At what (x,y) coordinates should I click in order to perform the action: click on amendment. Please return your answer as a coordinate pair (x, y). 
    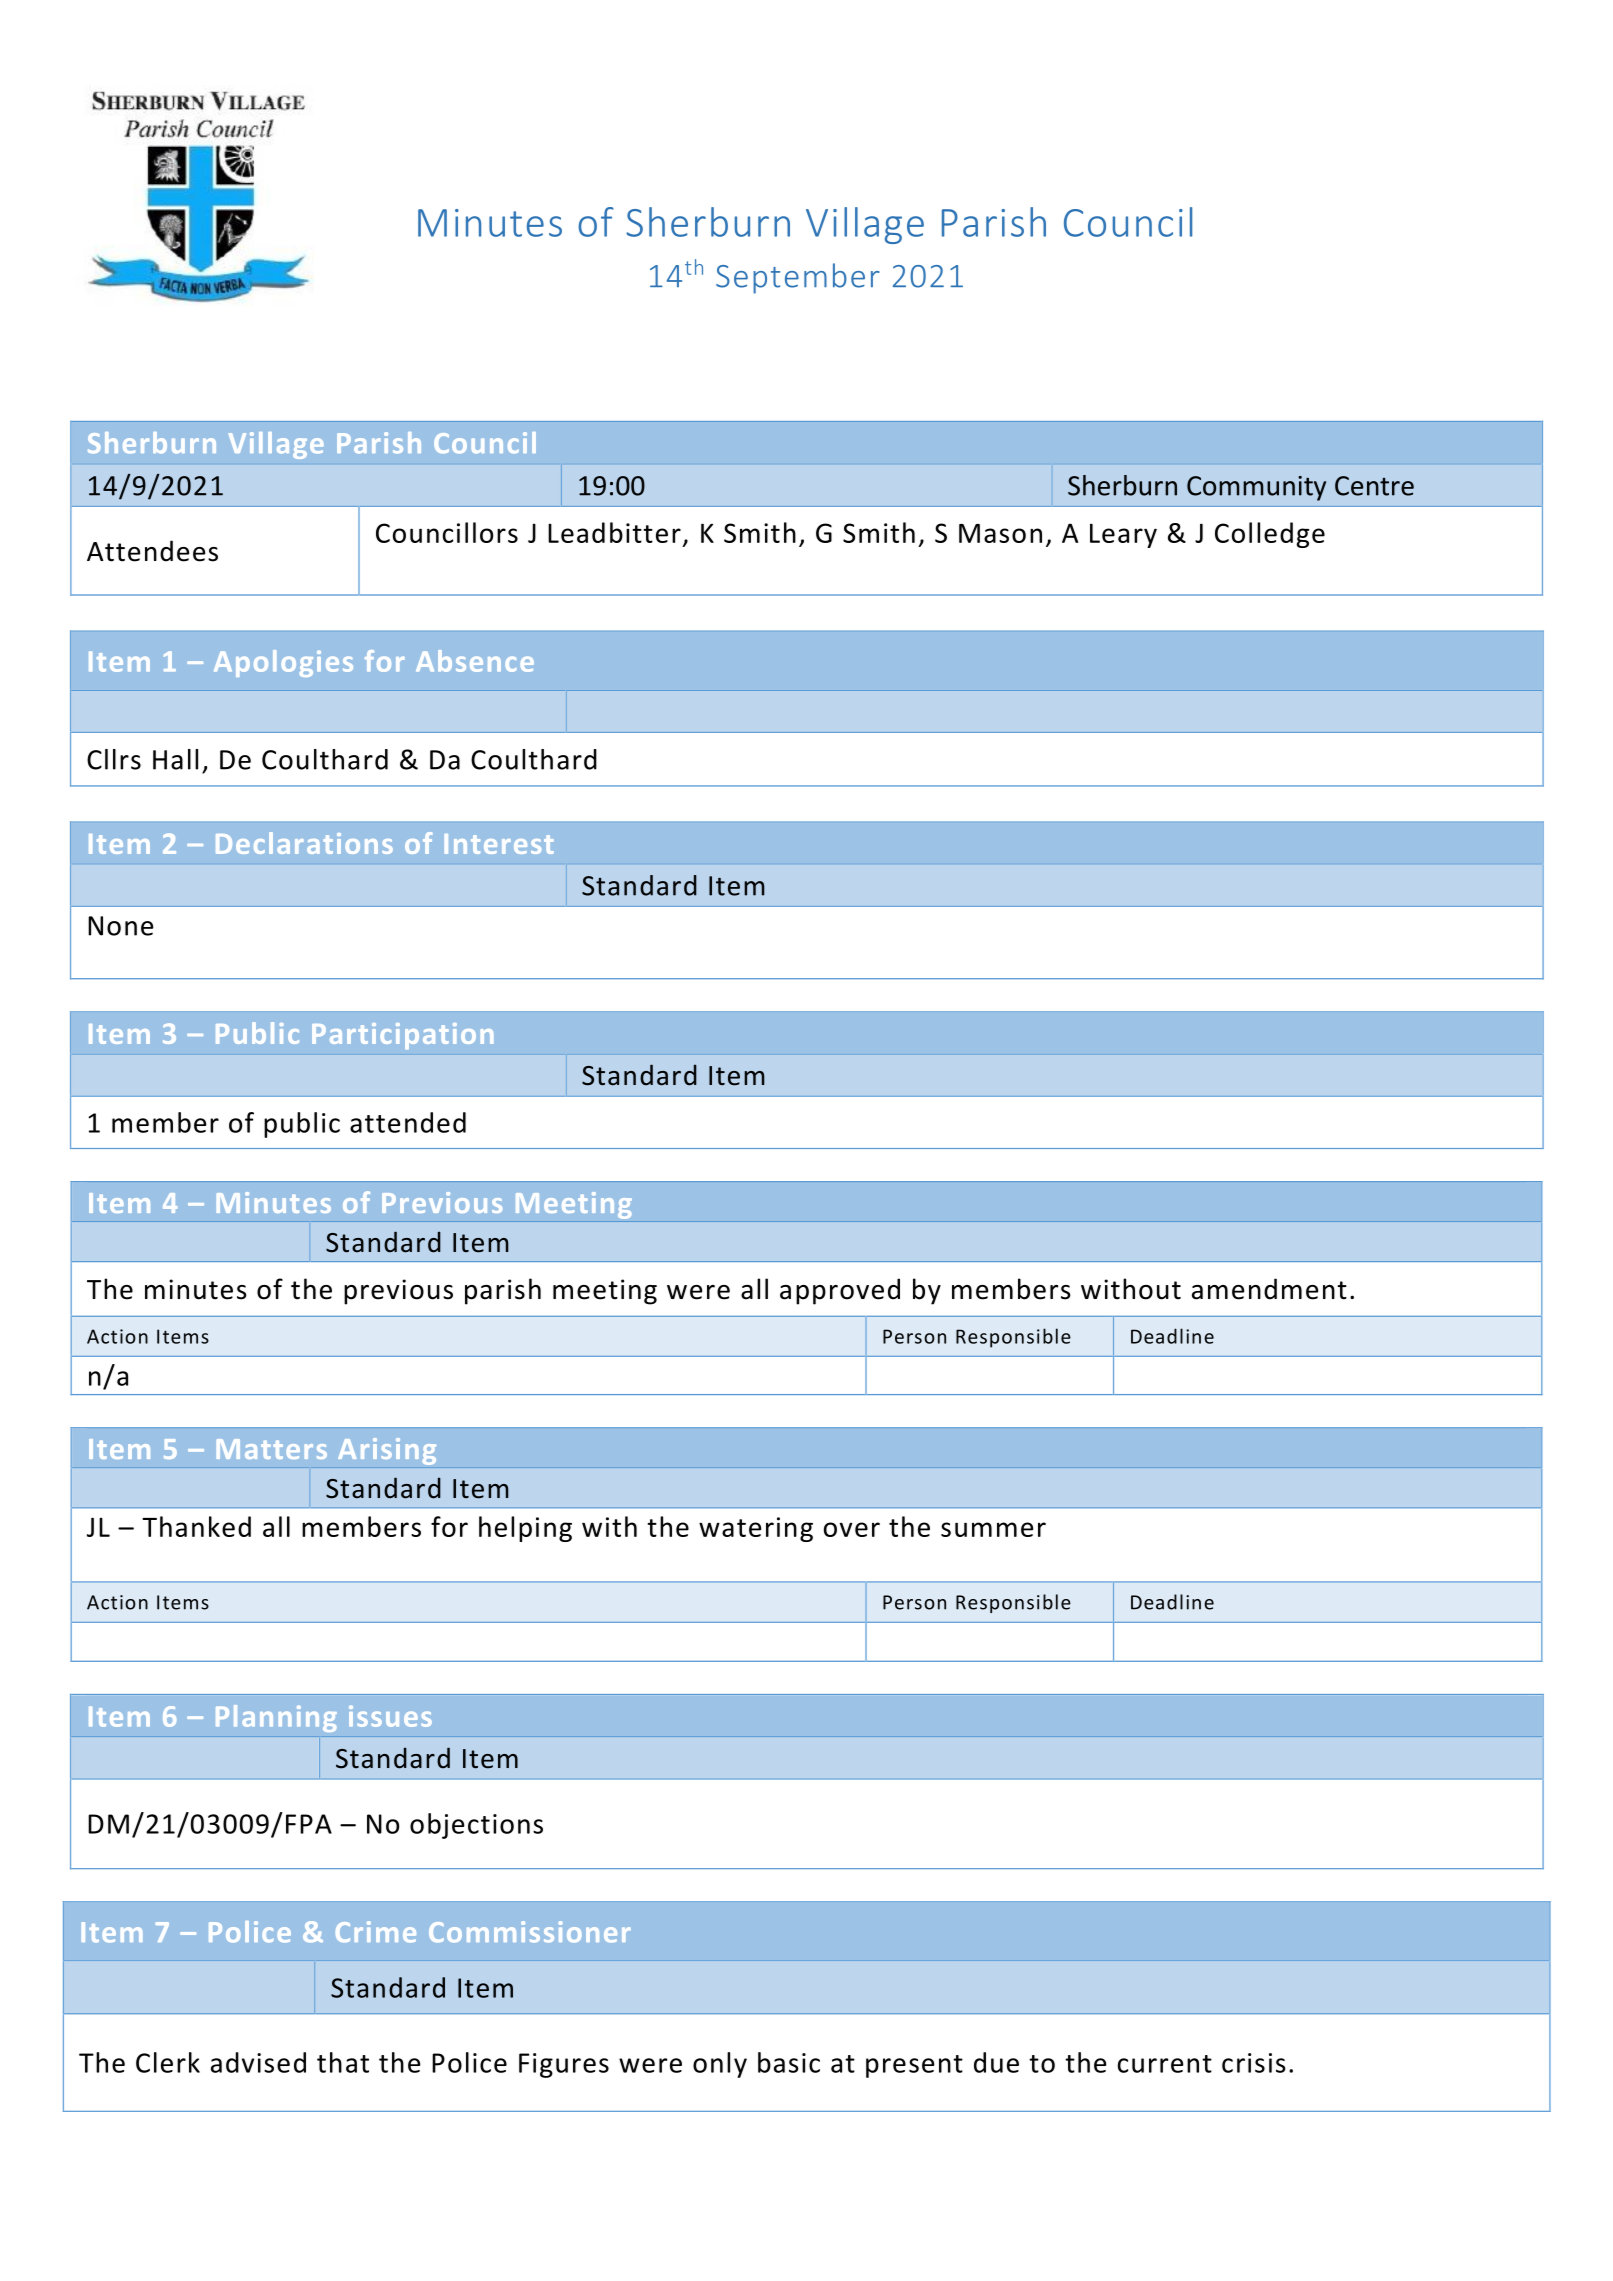
    Looking at the image, I should click on (1269, 1289).
